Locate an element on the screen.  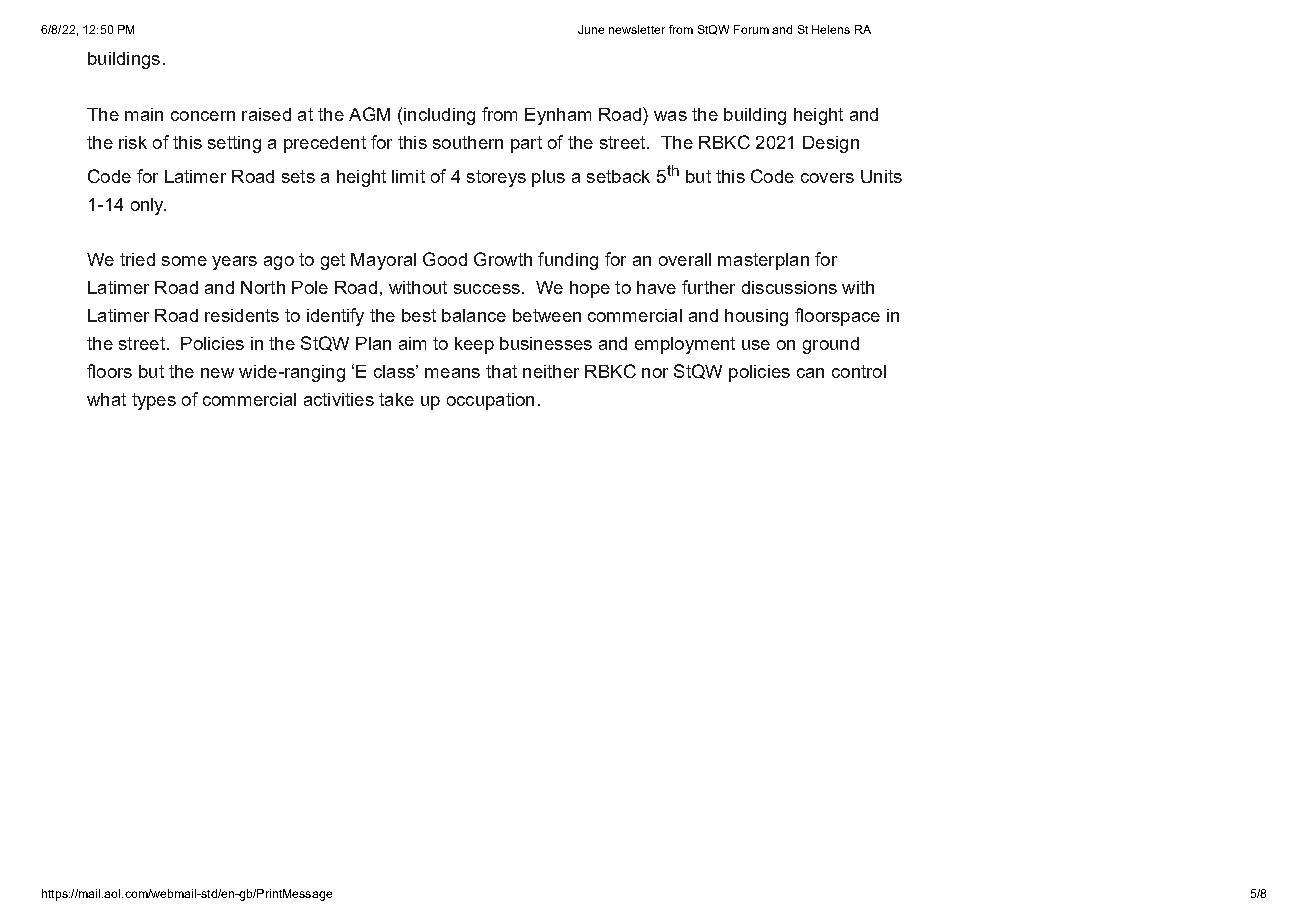
main is located at coordinates (144, 114).
